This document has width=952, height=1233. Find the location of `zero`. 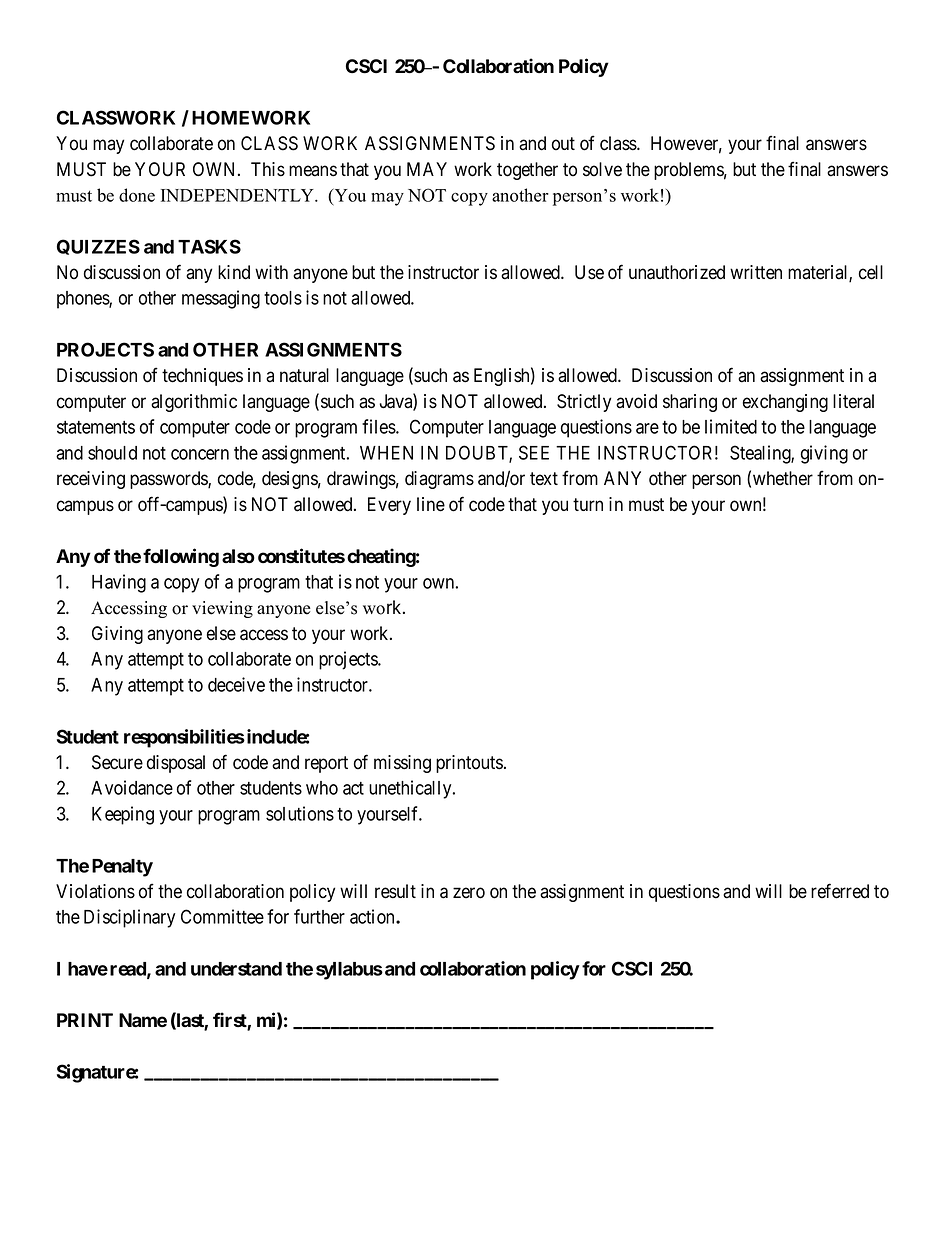

zero is located at coordinates (469, 893).
